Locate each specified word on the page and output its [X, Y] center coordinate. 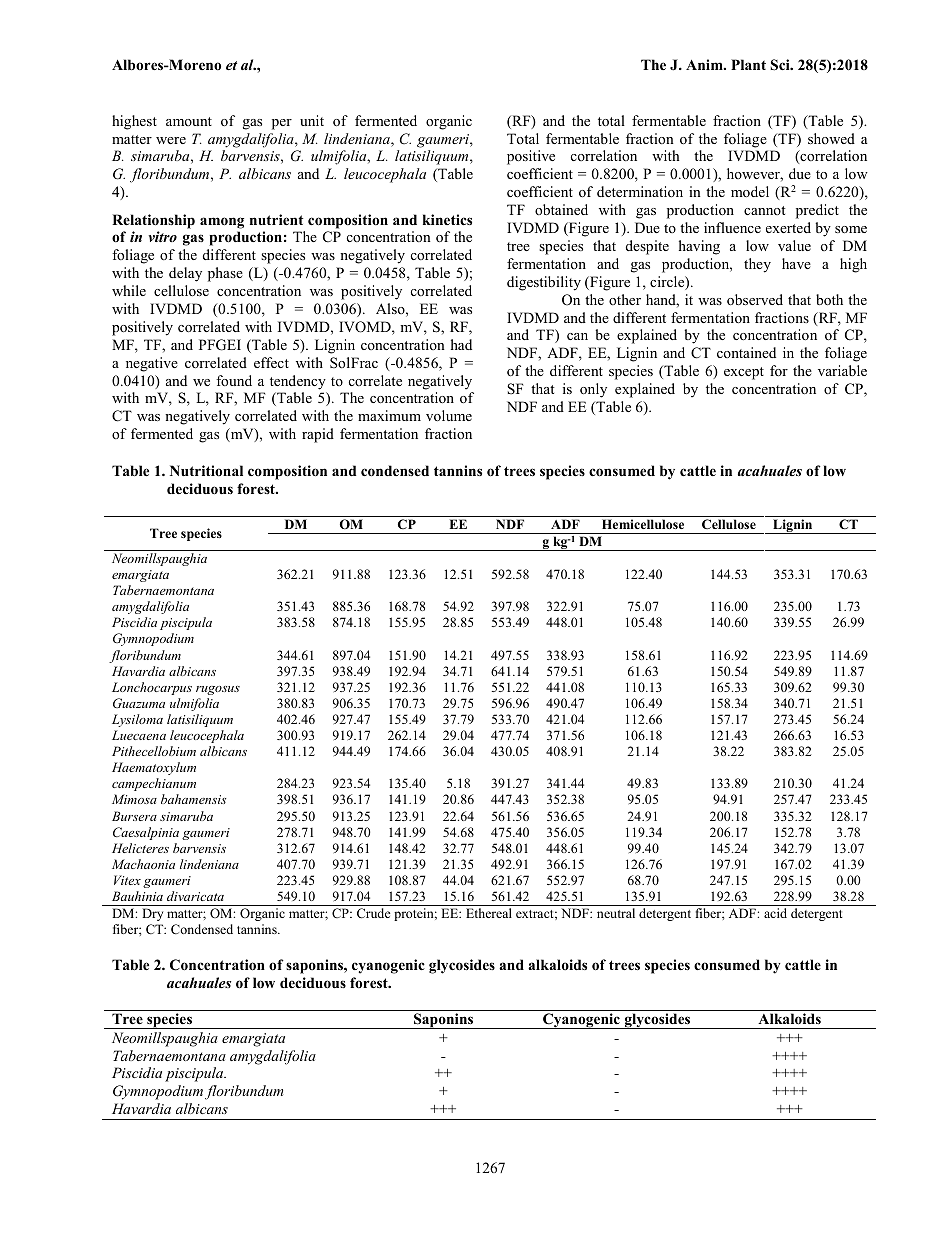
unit [312, 120]
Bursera [134, 816]
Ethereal [489, 913]
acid [775, 913]
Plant [748, 64]
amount [189, 121]
